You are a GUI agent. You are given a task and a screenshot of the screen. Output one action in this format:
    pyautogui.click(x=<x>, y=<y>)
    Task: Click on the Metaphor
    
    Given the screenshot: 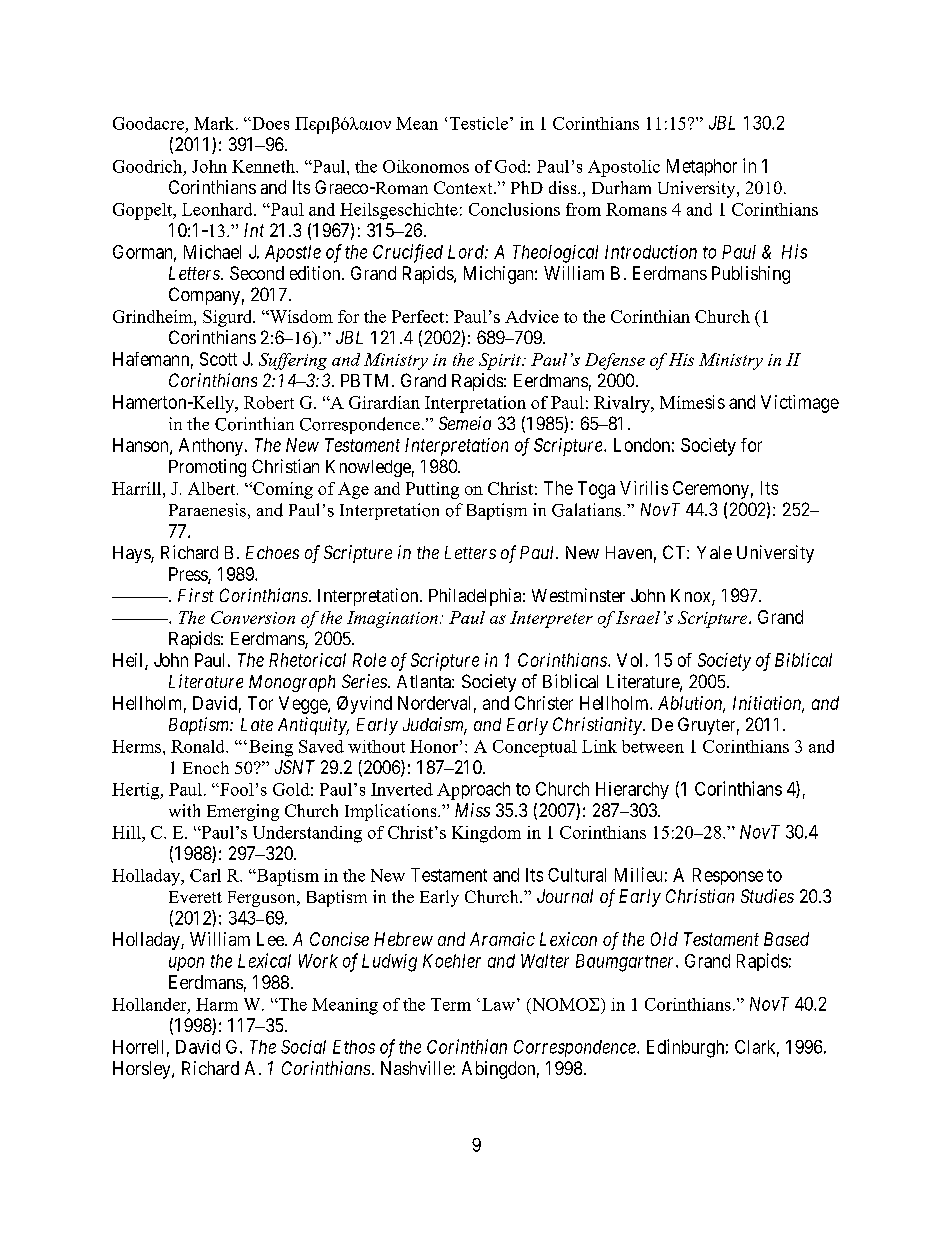 What is the action you would take?
    pyautogui.click(x=702, y=167)
